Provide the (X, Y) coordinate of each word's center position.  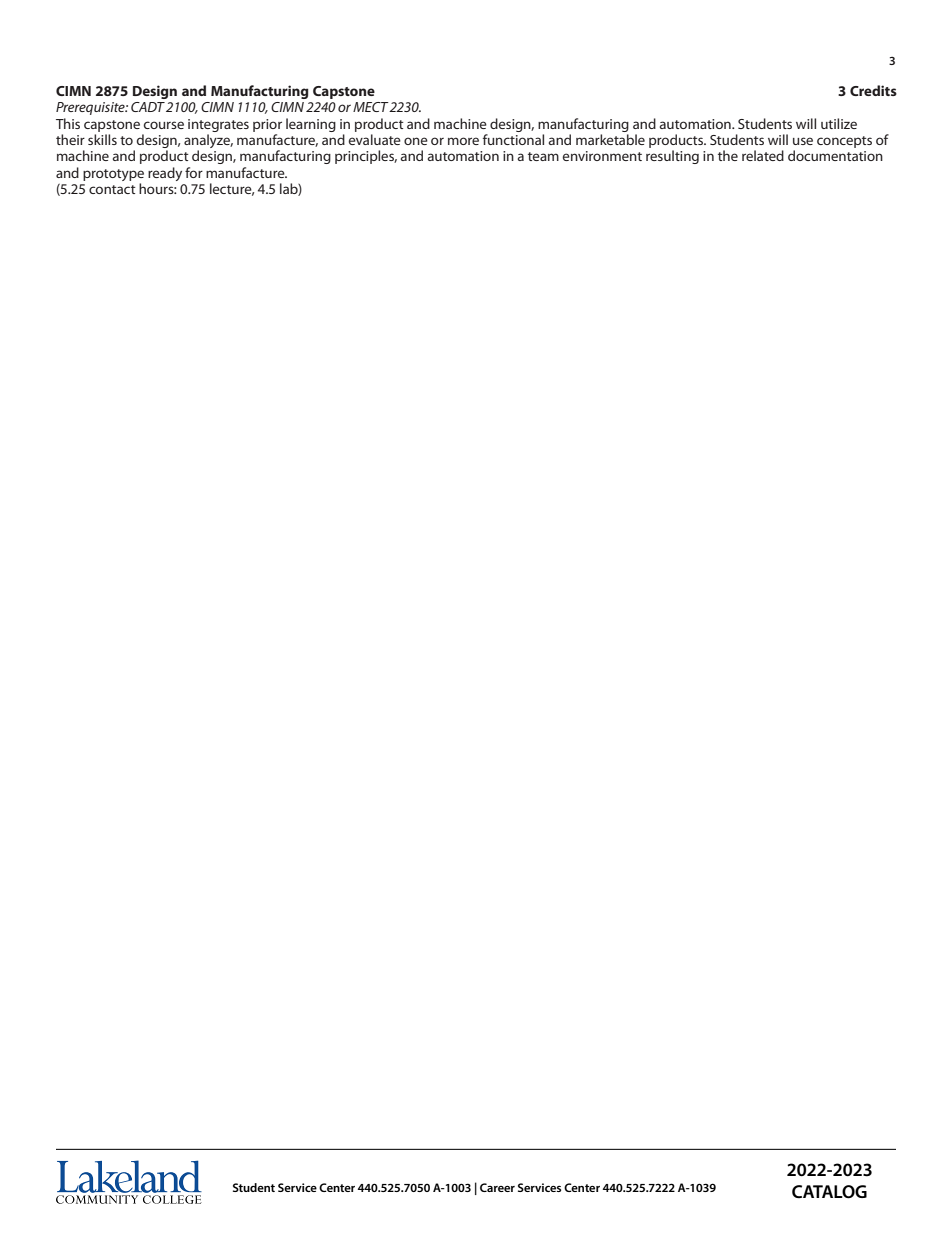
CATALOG (829, 1192)
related (763, 155)
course (164, 125)
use (803, 141)
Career (497, 1187)
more (463, 141)
